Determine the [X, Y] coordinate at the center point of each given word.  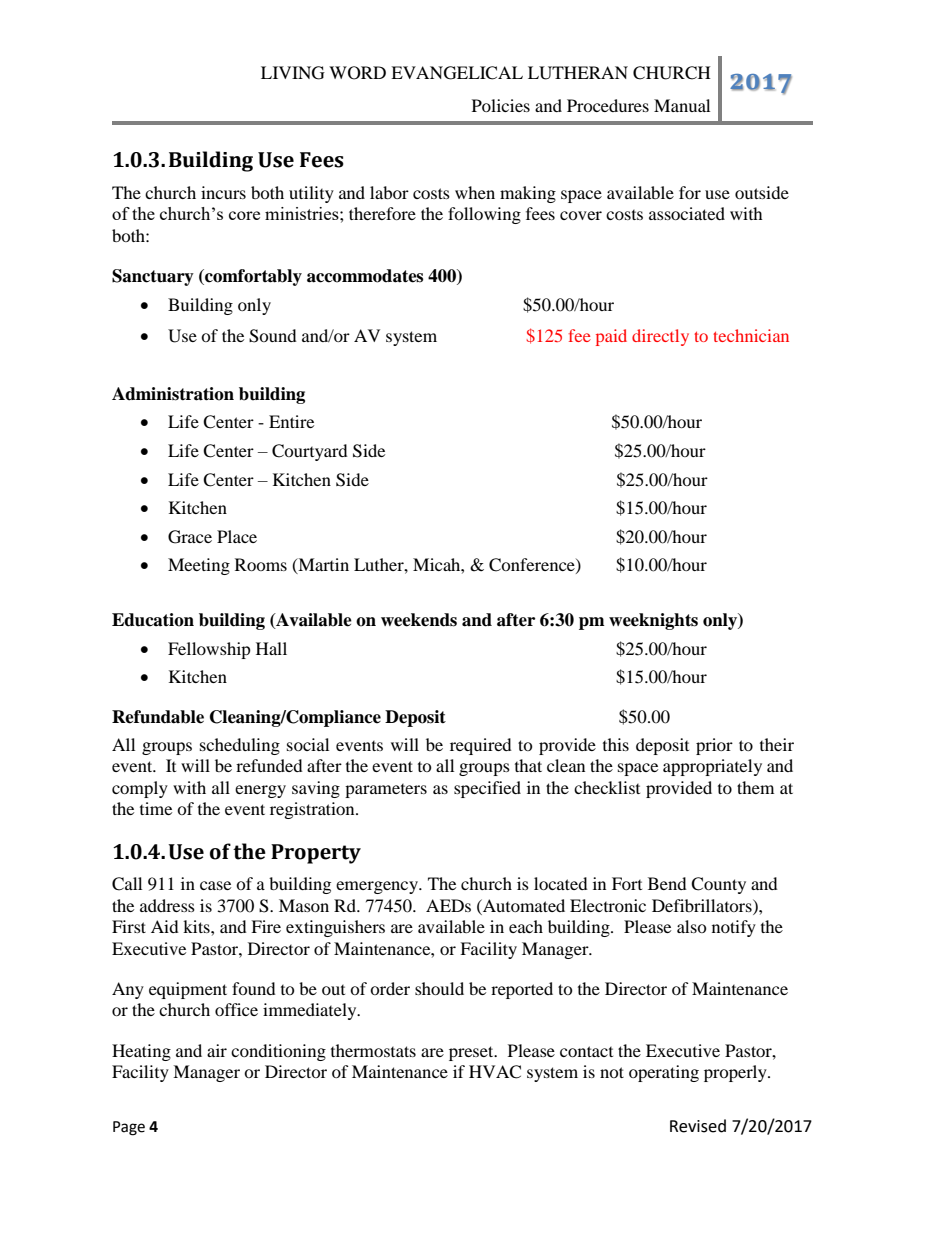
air [217, 1050]
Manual [682, 105]
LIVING [293, 73]
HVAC [495, 1072]
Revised [698, 1126]
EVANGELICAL [457, 73]
